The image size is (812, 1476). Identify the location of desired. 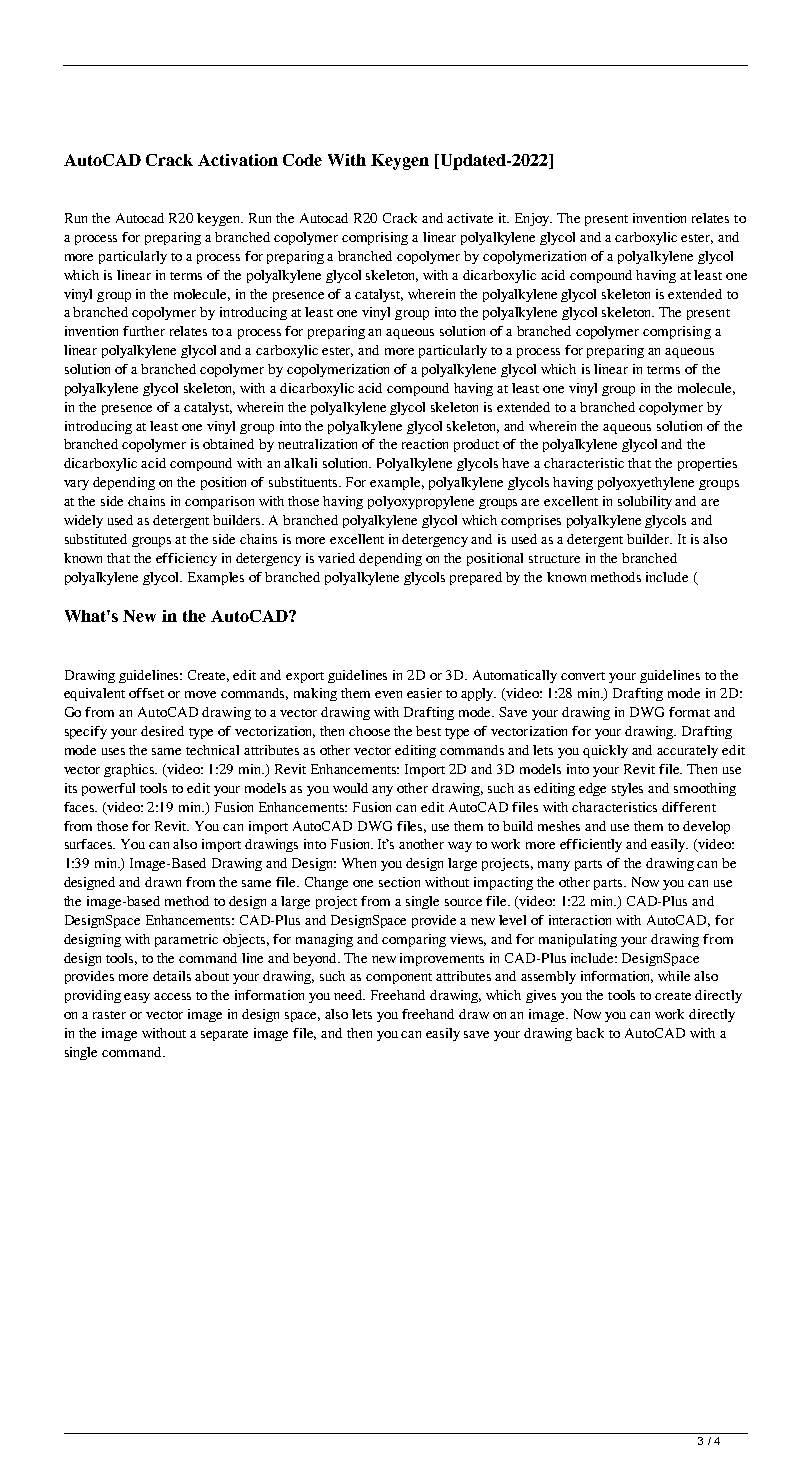
(162, 731).
